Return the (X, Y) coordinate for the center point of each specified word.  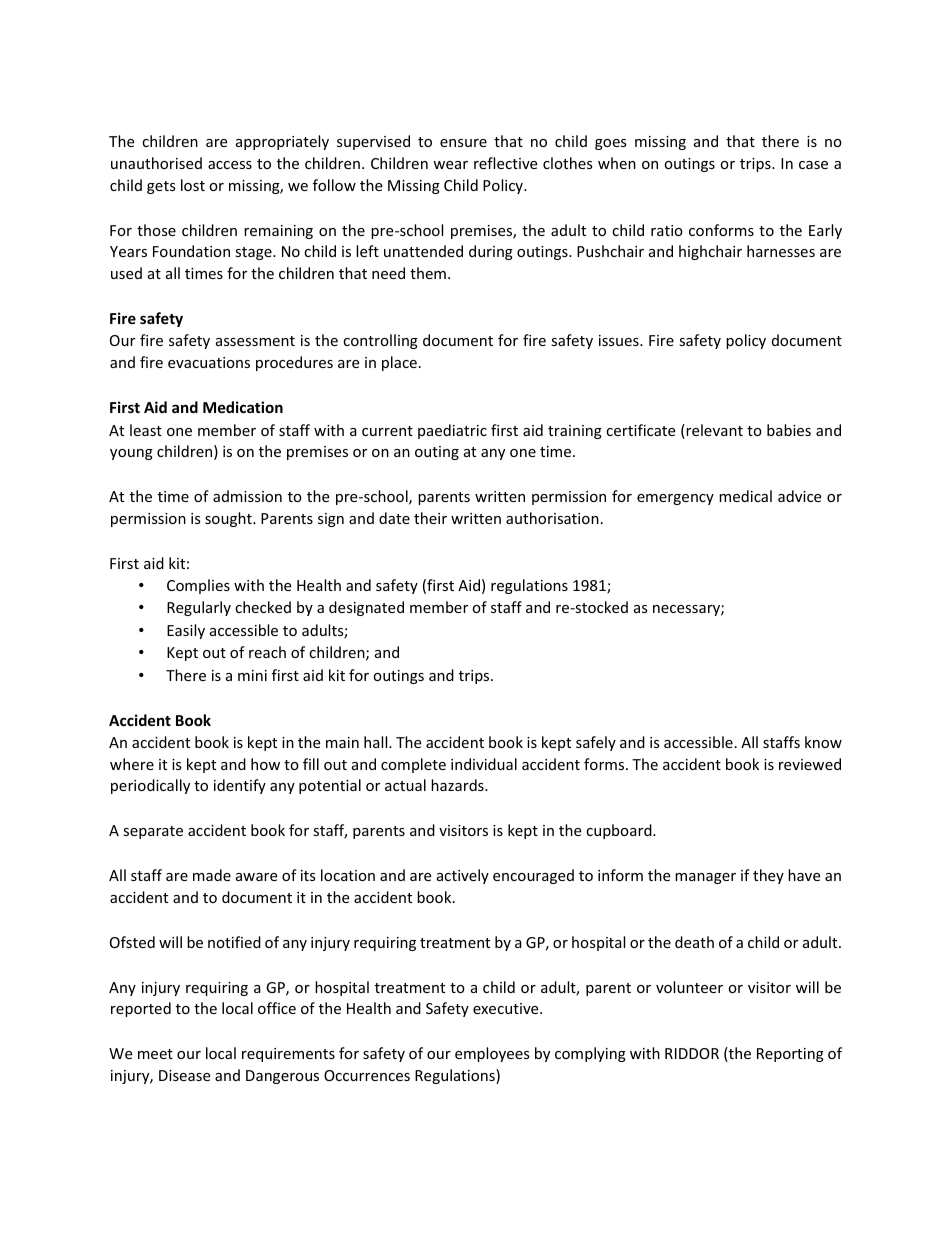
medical (745, 496)
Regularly (199, 608)
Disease (184, 1075)
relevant (713, 431)
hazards (458, 785)
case (813, 165)
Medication (243, 407)
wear (450, 165)
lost (193, 185)
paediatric (452, 431)
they (768, 876)
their (430, 518)
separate (153, 832)
